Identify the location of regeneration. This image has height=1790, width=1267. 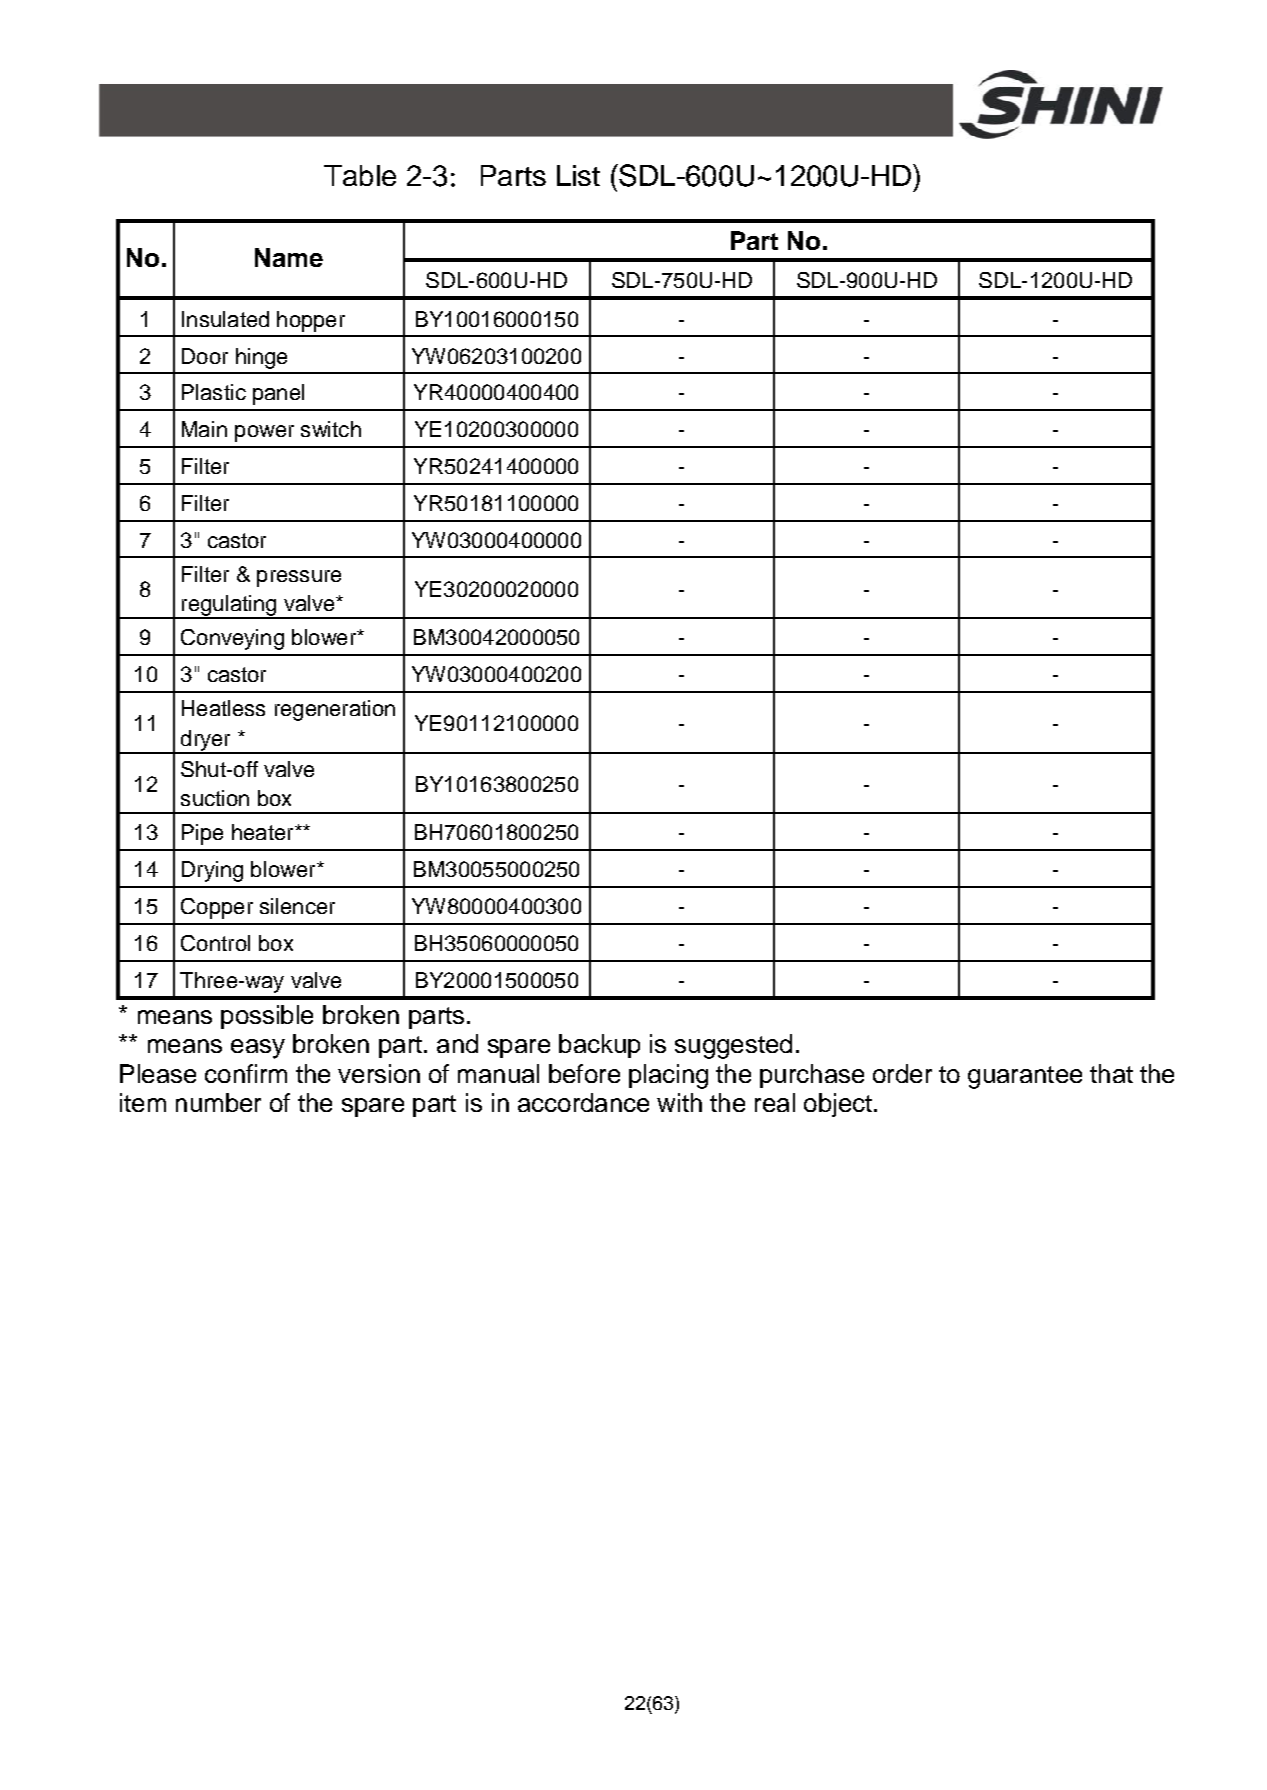
(335, 710).
